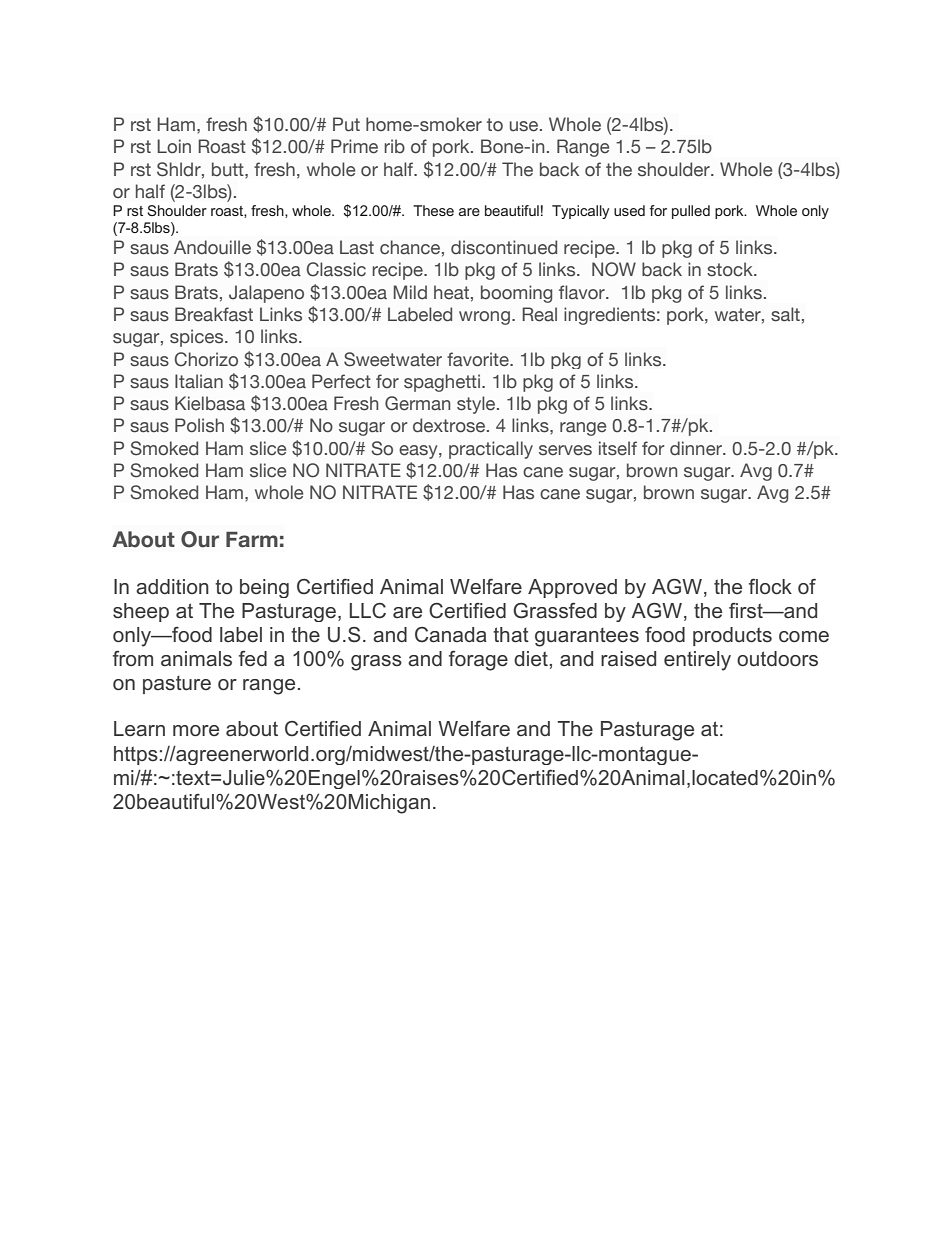  Describe the element at coordinates (770, 586) in the screenshot. I see `flock` at that location.
